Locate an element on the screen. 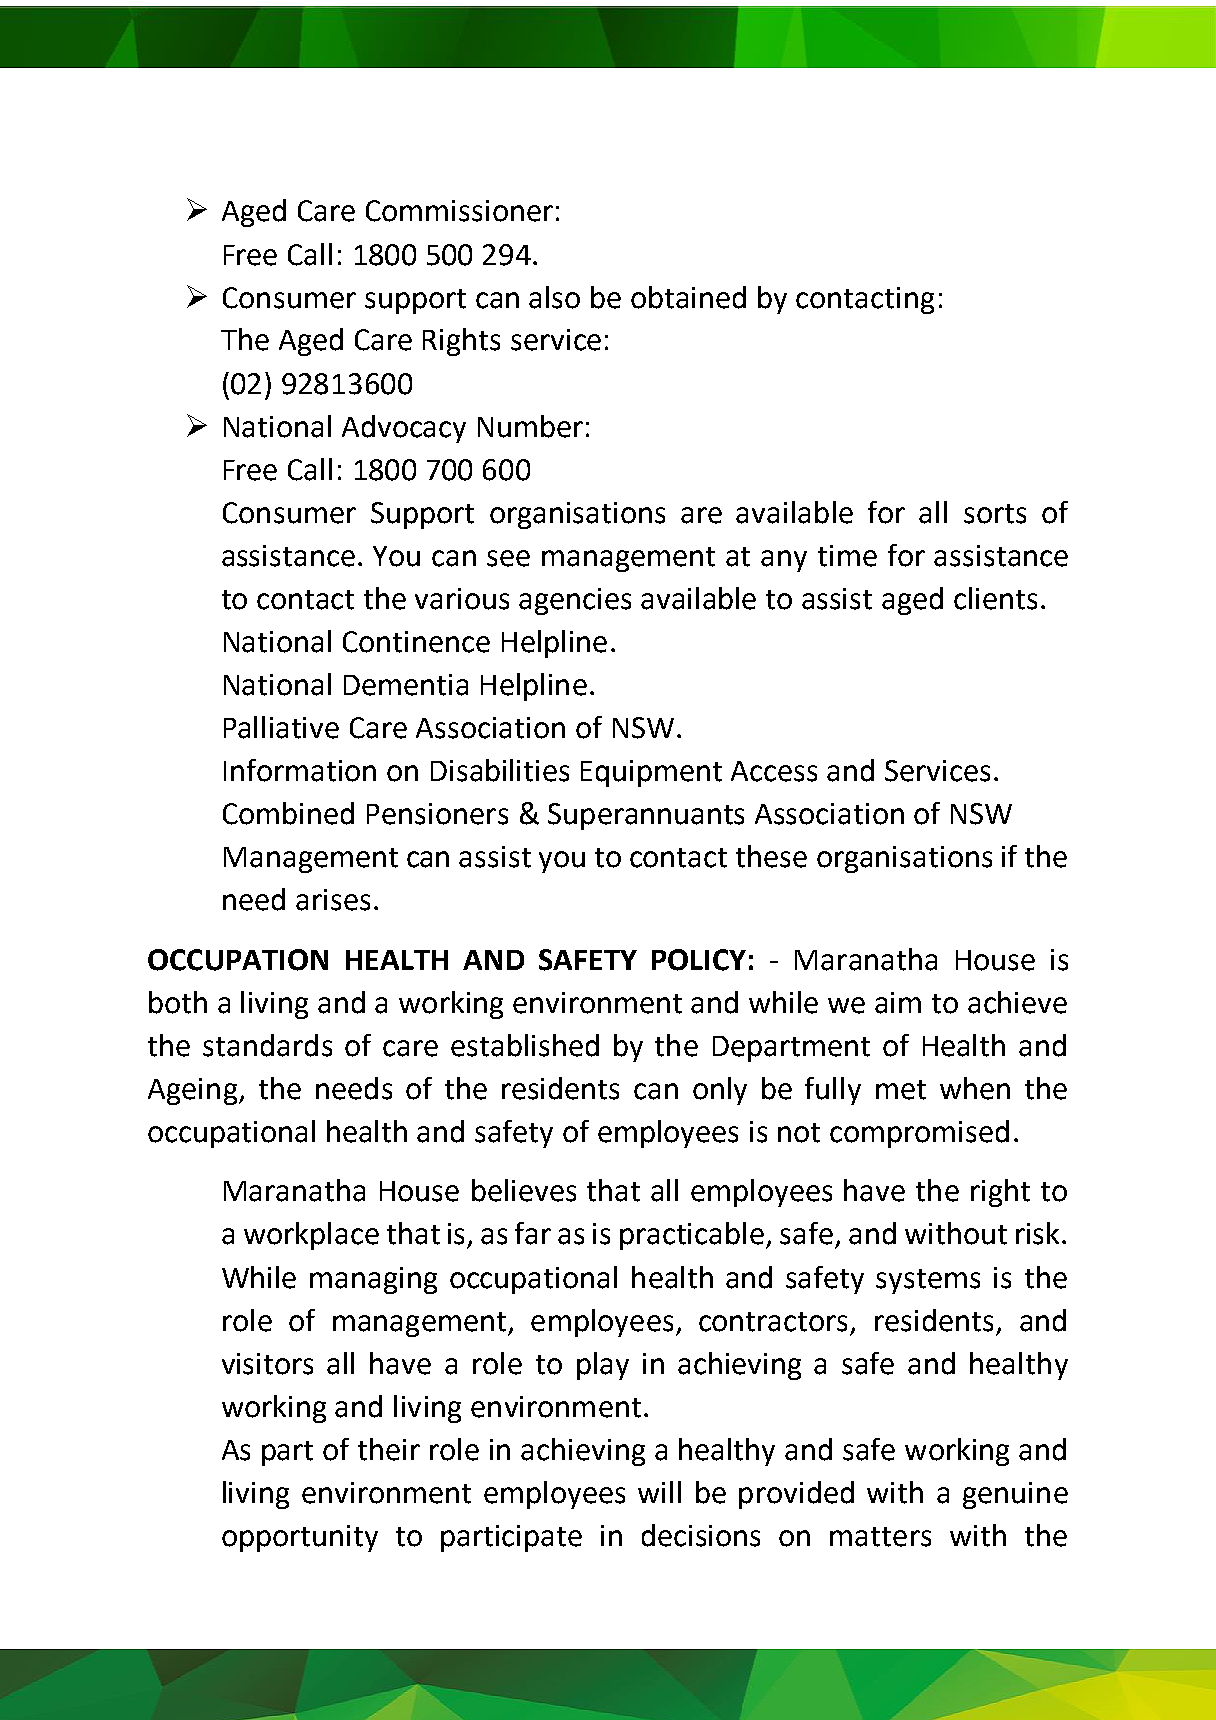 The width and height of the screenshot is (1216, 1720). also is located at coordinates (554, 297).
